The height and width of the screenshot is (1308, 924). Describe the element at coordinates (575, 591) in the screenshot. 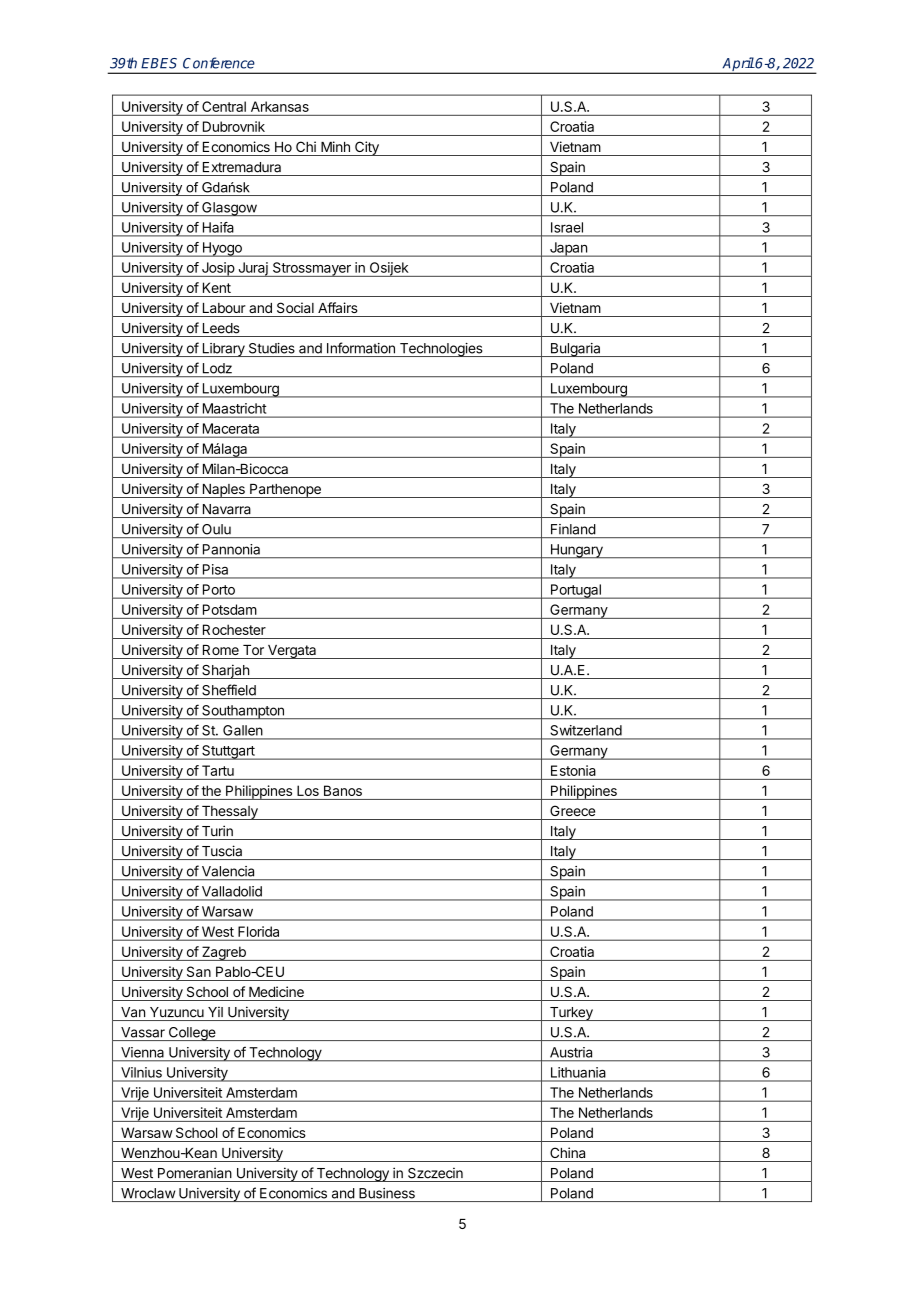

I see `Portugal` at that location.
